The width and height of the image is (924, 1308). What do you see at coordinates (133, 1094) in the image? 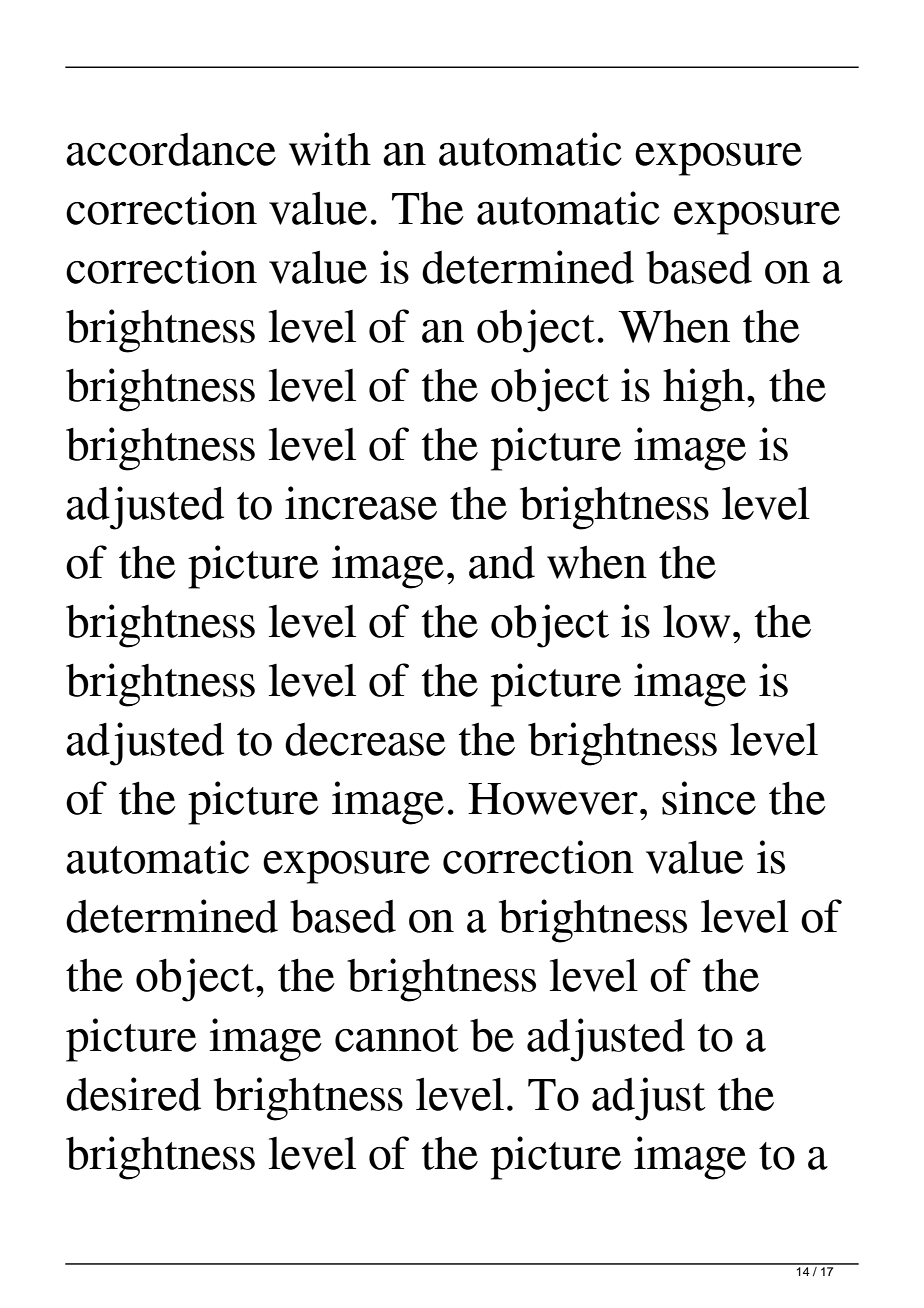
I see `desired` at bounding box center [133, 1094].
